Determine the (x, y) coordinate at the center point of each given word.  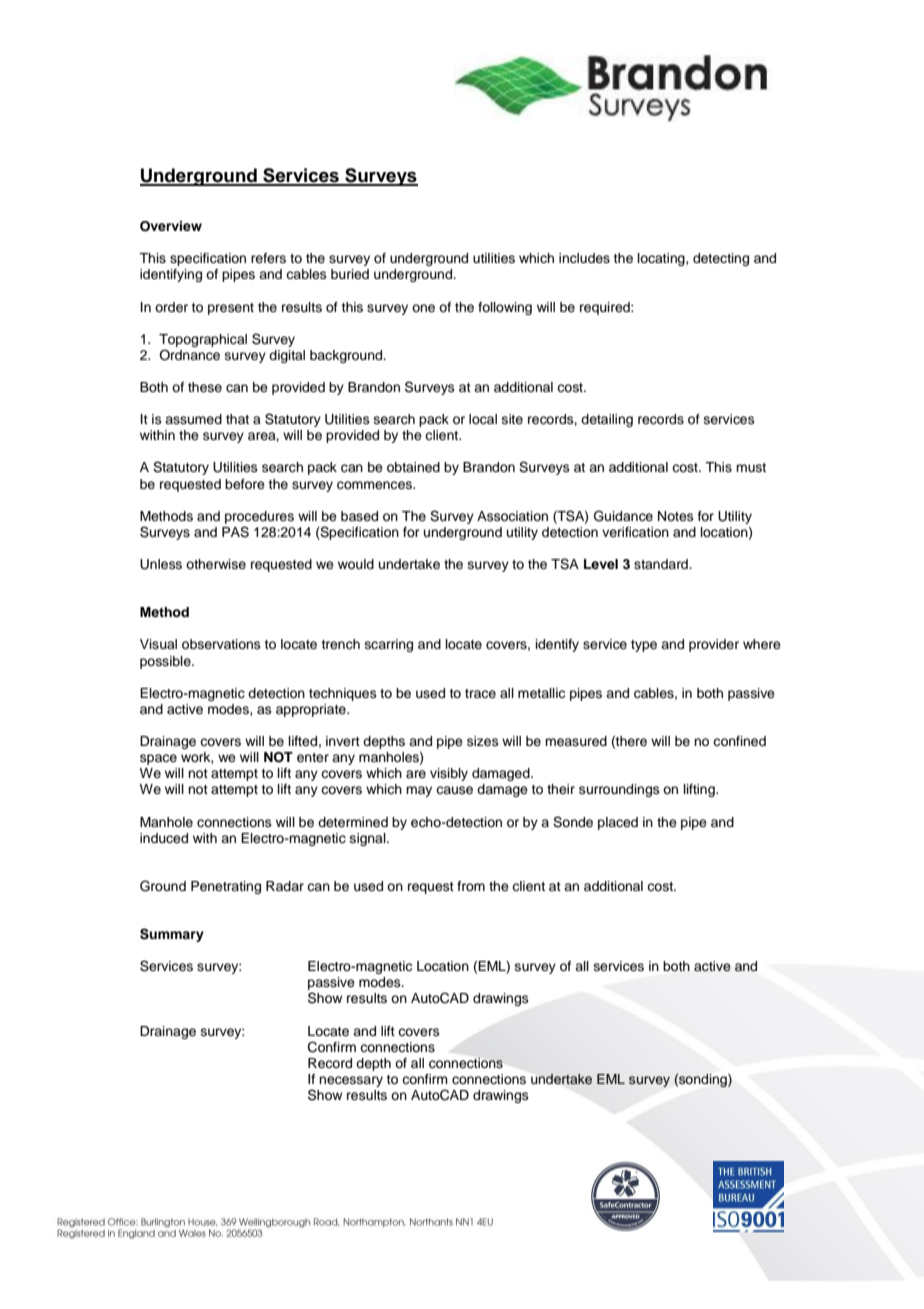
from (471, 886)
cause (454, 790)
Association (512, 516)
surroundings (619, 790)
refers (268, 258)
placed (618, 823)
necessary (351, 1081)
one (423, 308)
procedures (259, 517)
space (158, 759)
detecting (721, 259)
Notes (676, 516)
